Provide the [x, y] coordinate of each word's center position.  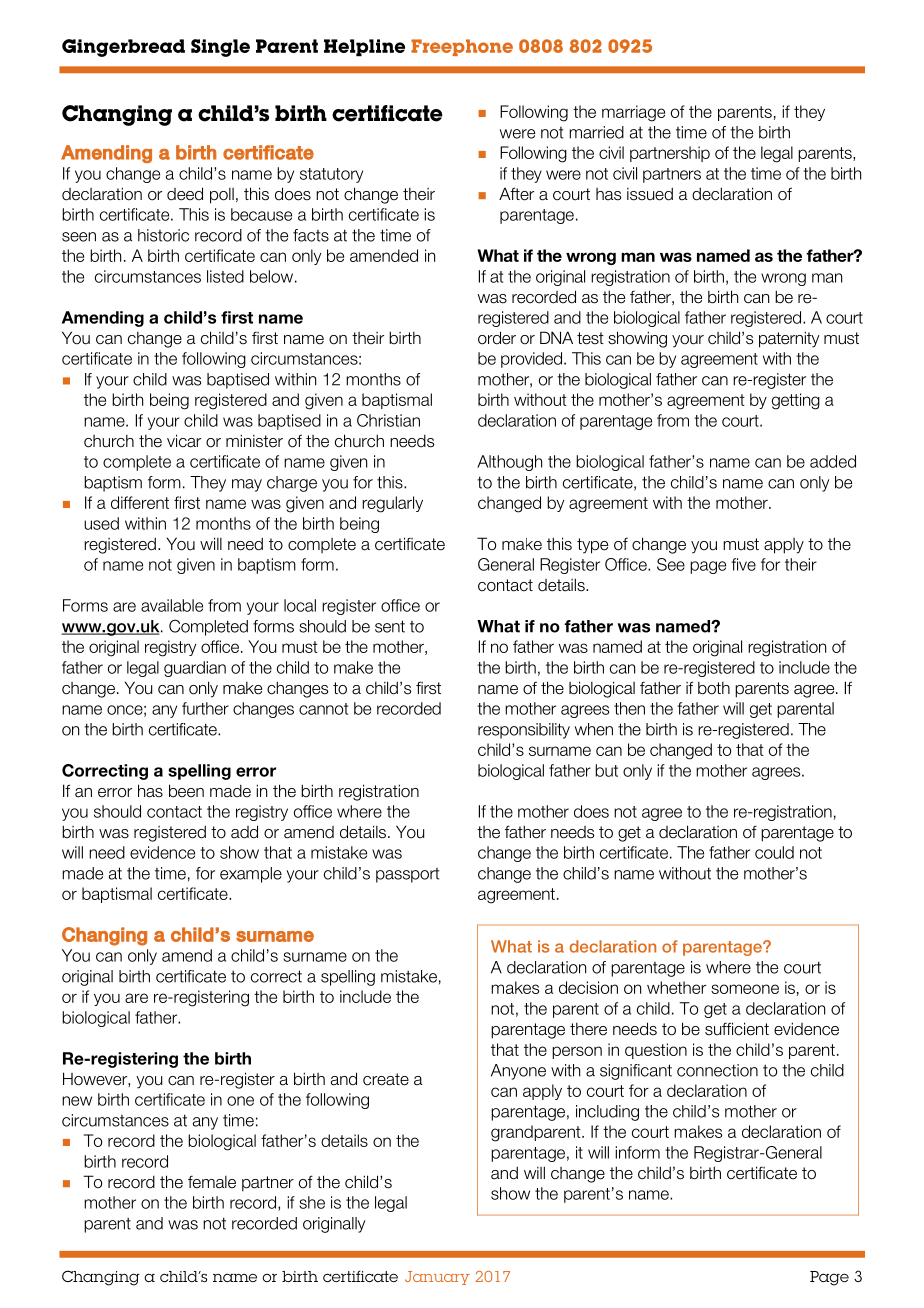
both [714, 688]
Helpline [364, 48]
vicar [184, 441]
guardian [195, 669]
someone [745, 989]
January [437, 1278]
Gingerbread [123, 48]
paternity [789, 339]
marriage [633, 113]
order [497, 338]
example [251, 875]
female [212, 1182]
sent [390, 626]
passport [407, 875]
